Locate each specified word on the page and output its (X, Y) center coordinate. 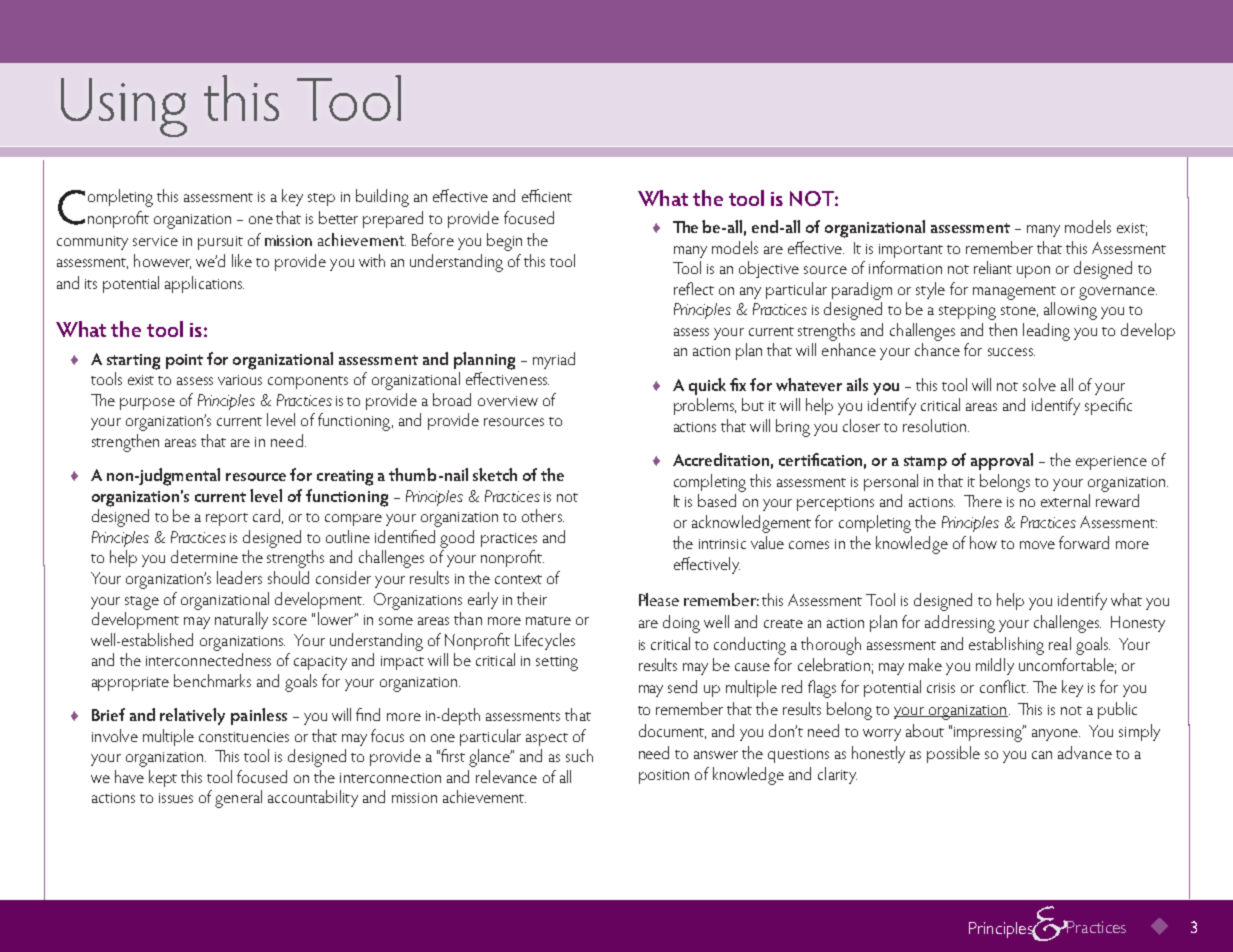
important (911, 251)
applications (204, 284)
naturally (241, 620)
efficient (547, 195)
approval (1002, 461)
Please (659, 599)
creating (345, 478)
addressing (960, 624)
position (664, 777)
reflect (694, 288)
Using (124, 107)
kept (163, 778)
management (1014, 293)
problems (705, 406)
